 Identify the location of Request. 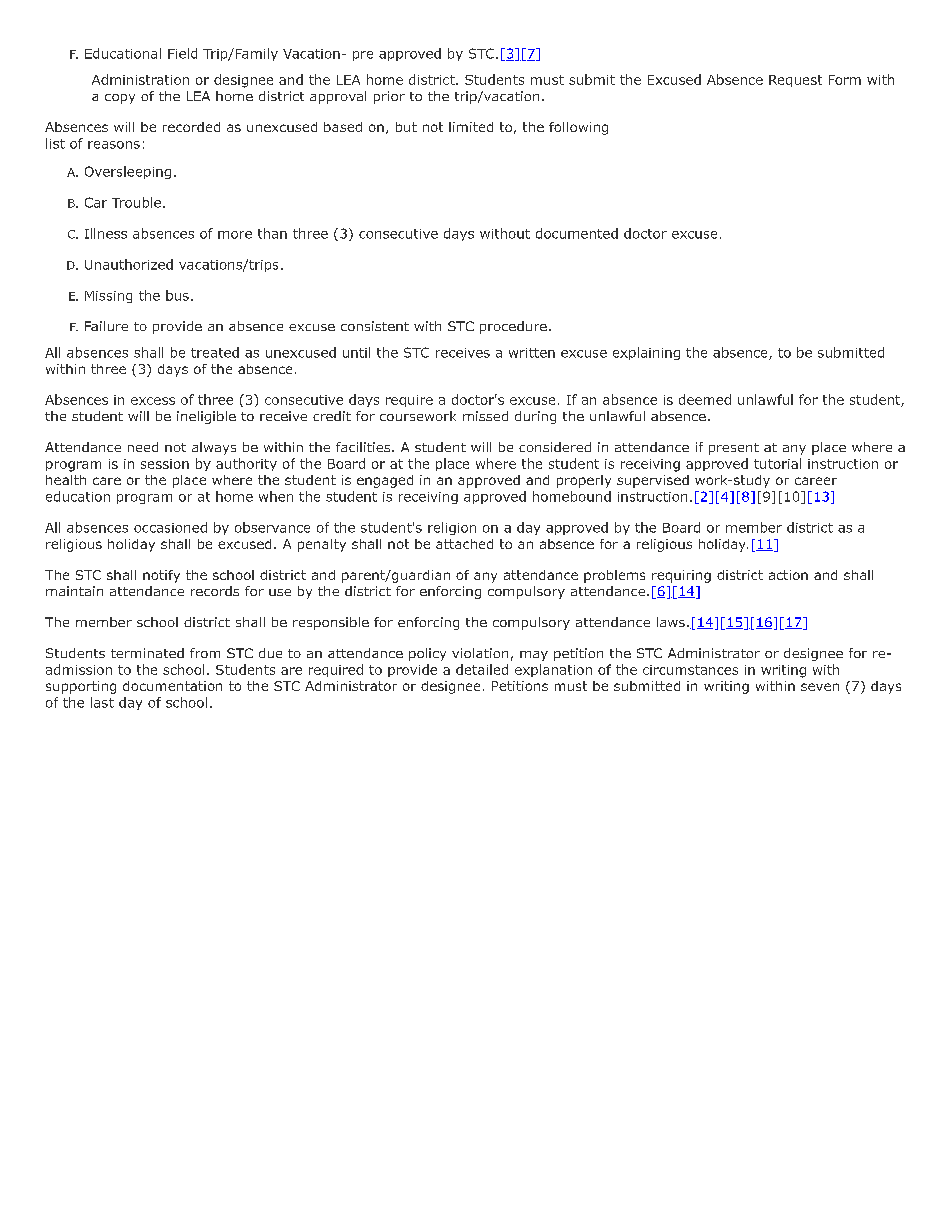
(795, 81).
